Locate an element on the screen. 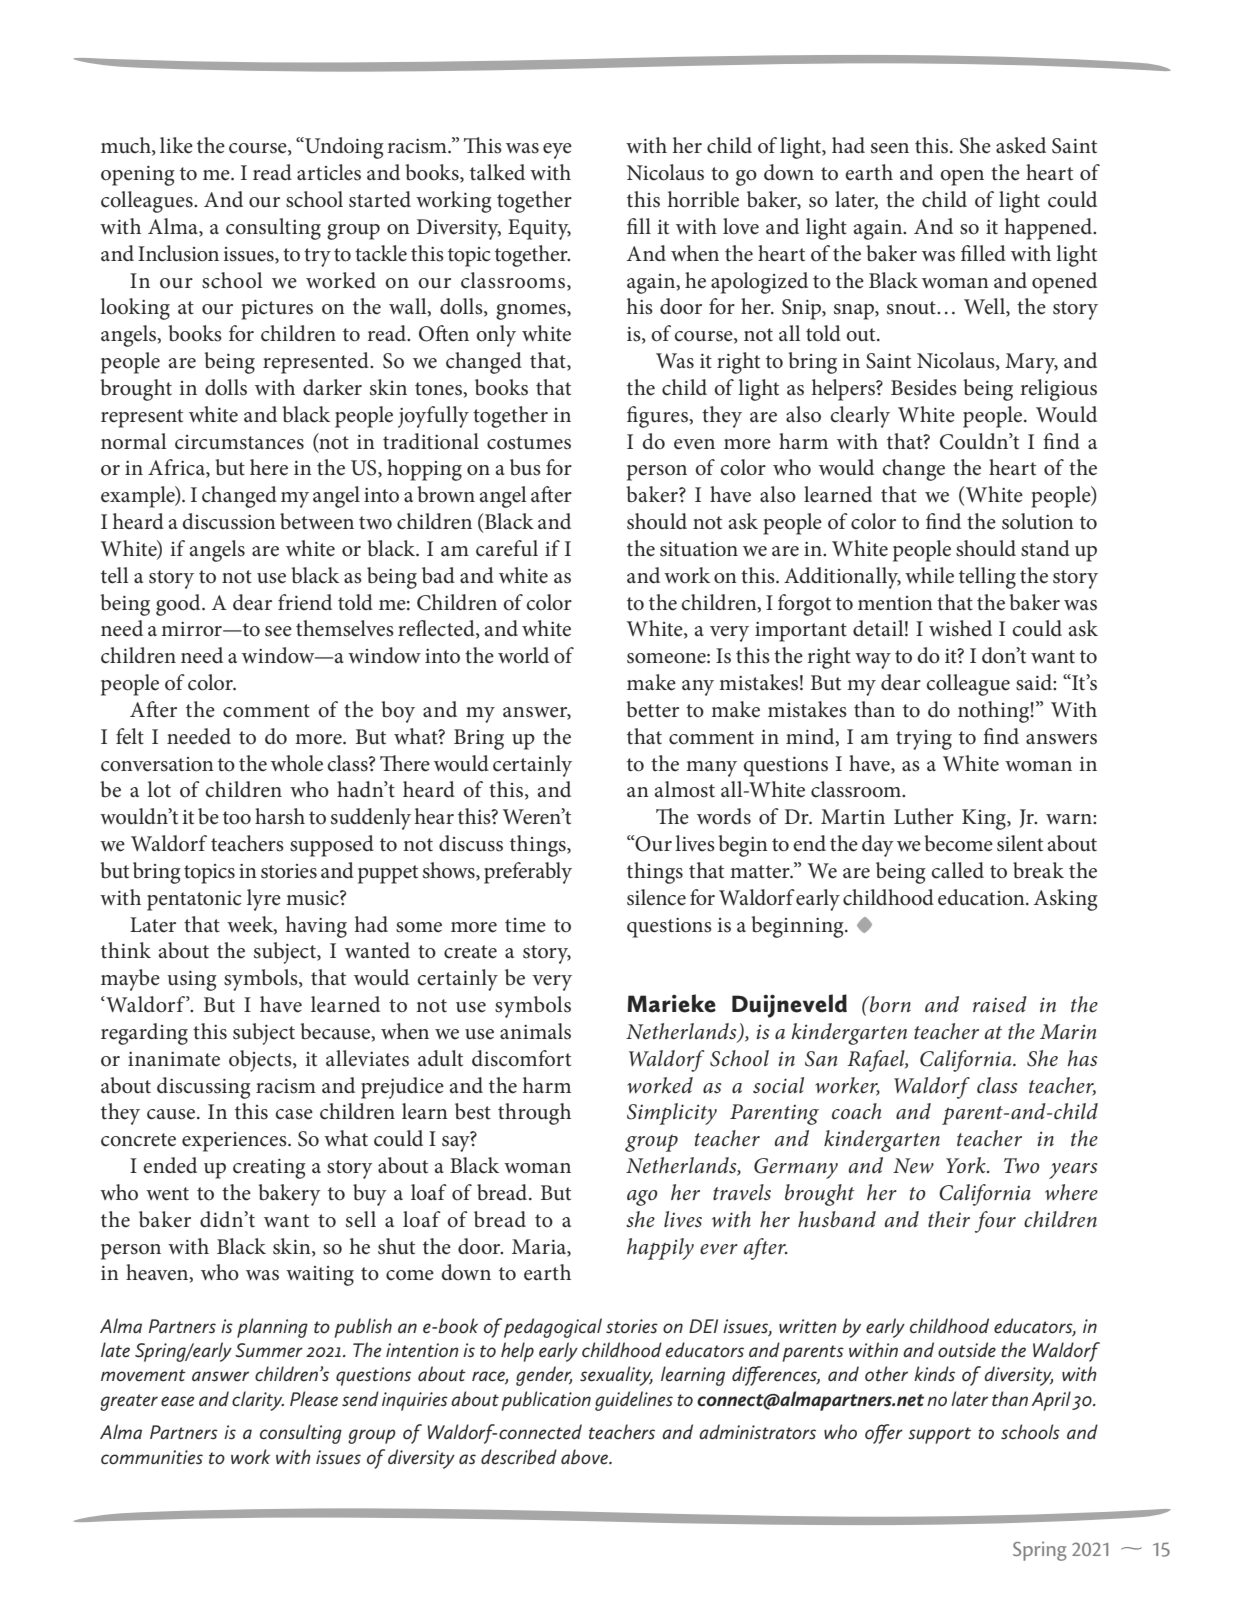 This screenshot has height=1610, width=1244. clarity is located at coordinates (258, 1401).
